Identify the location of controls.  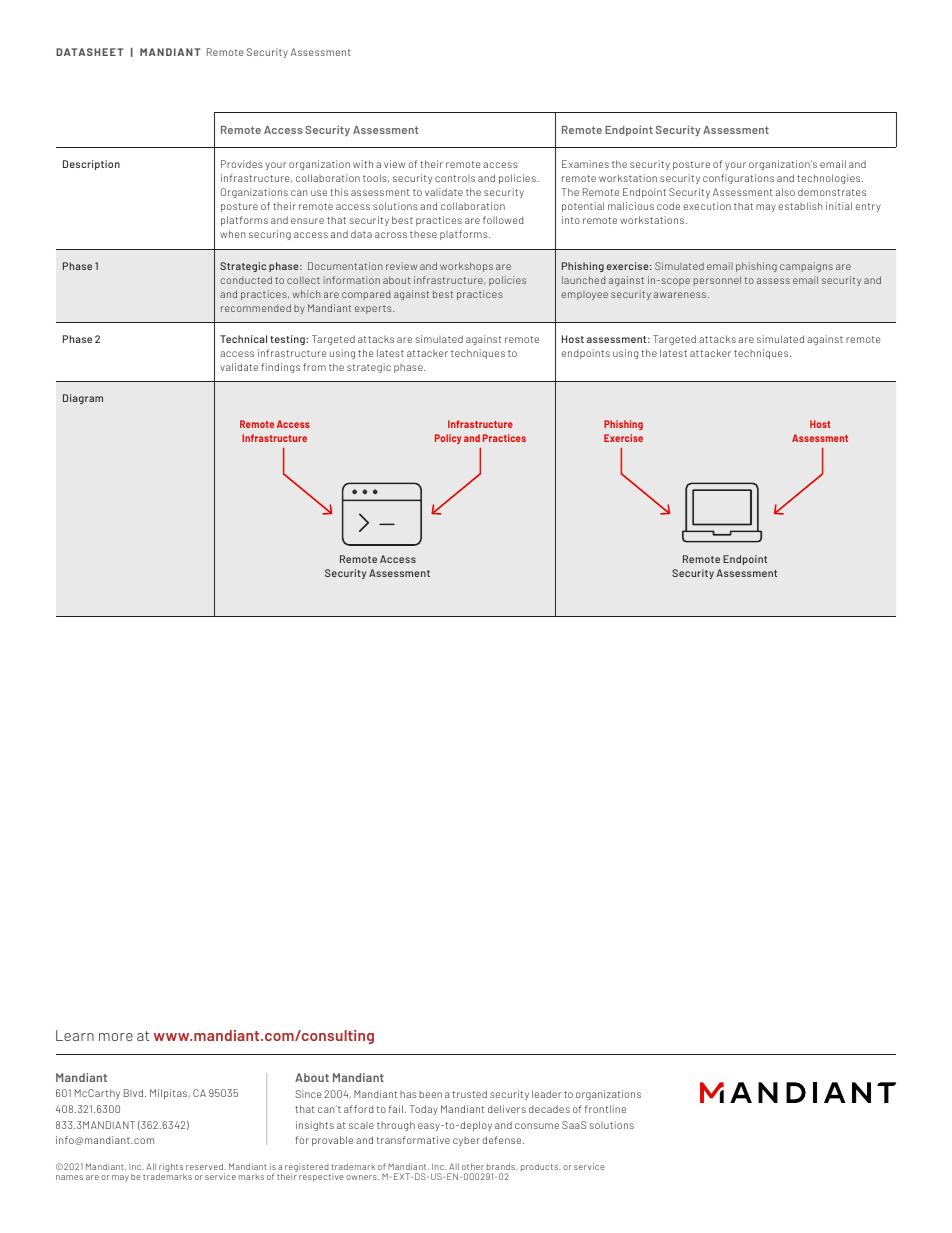
(455, 178).
